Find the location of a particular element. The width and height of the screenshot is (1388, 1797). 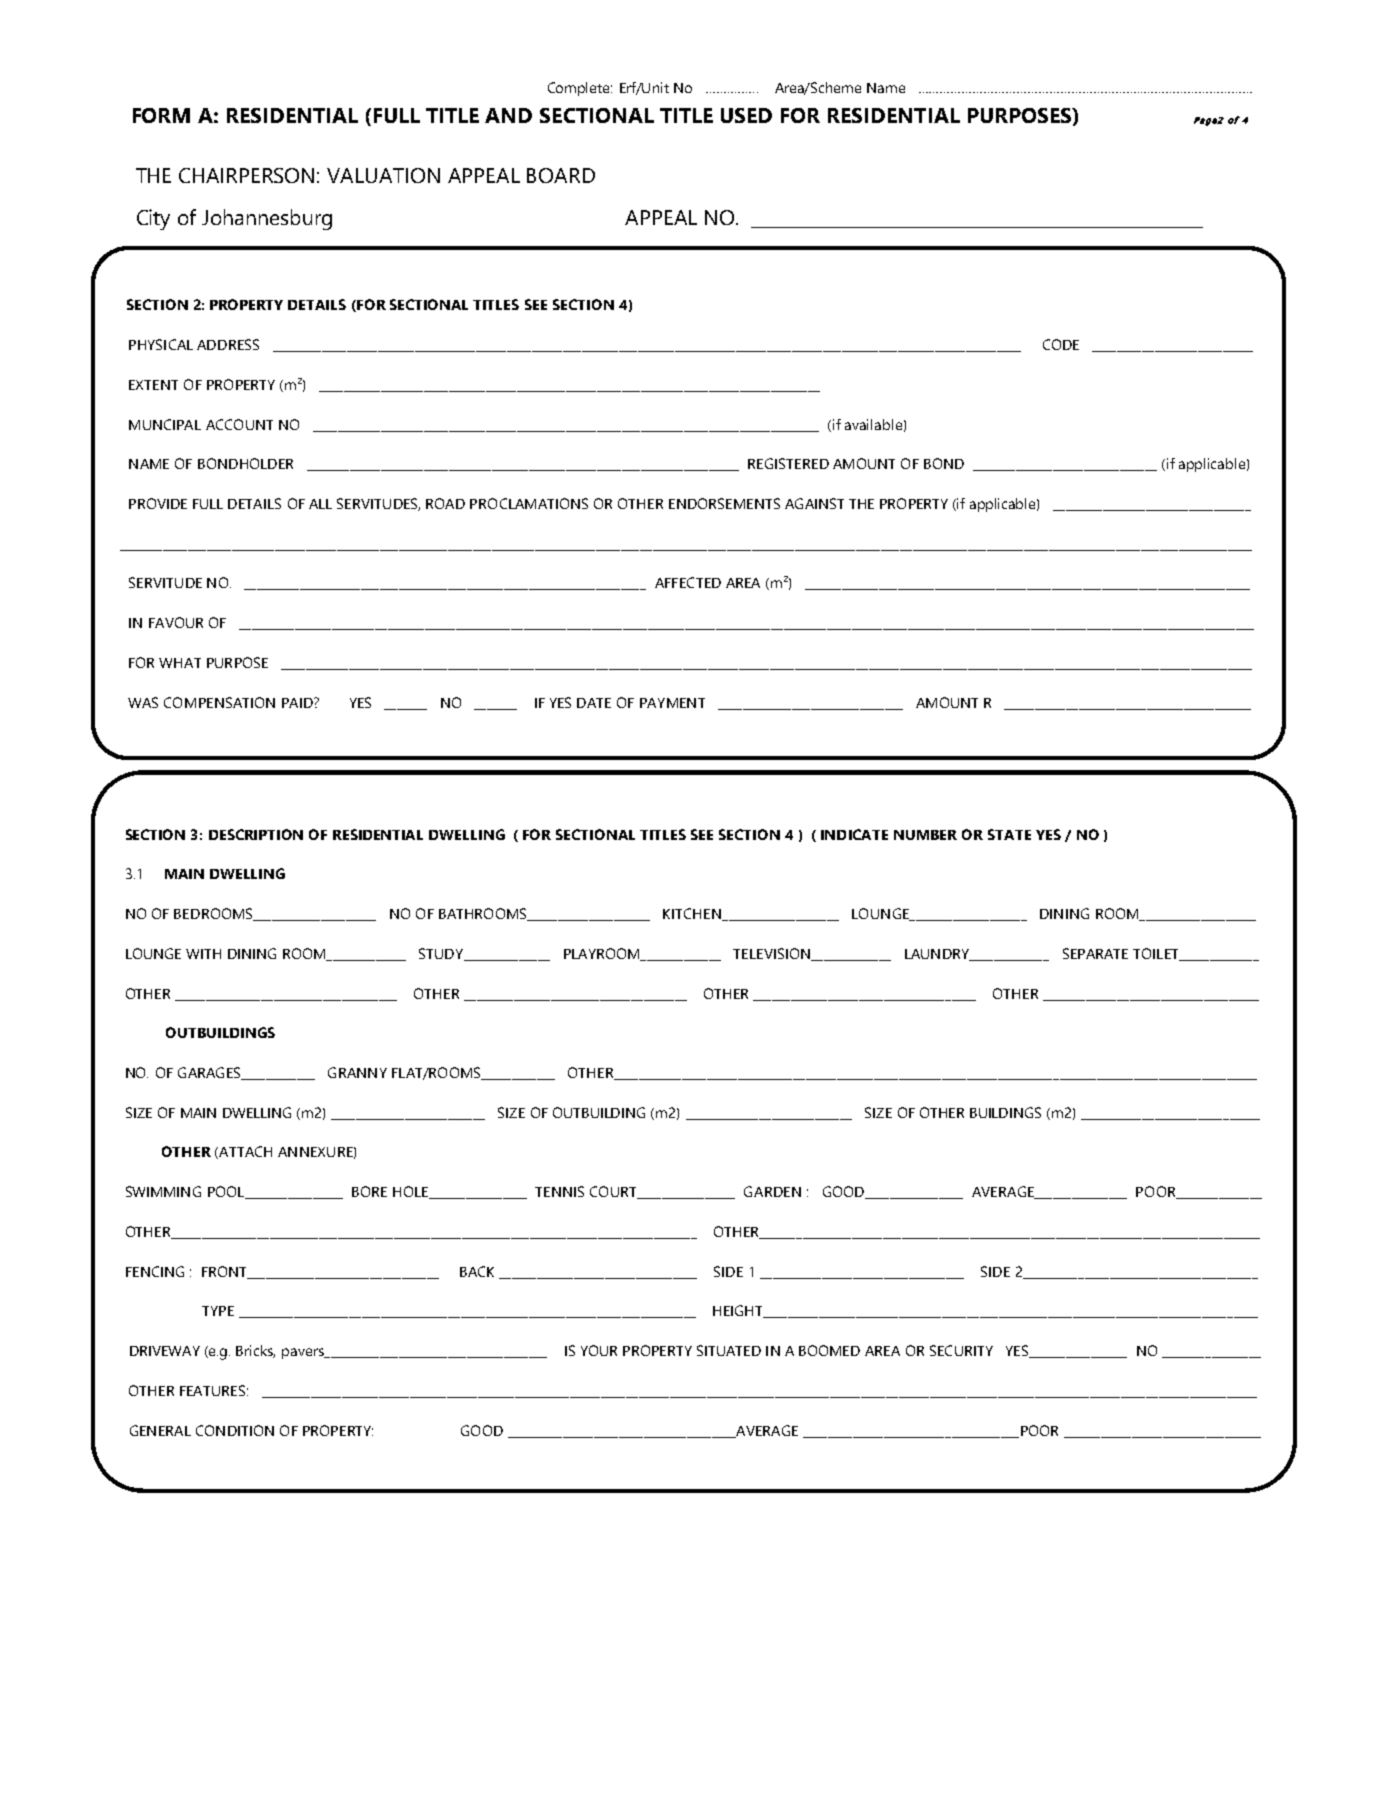

ADDRESS is located at coordinates (228, 344).
